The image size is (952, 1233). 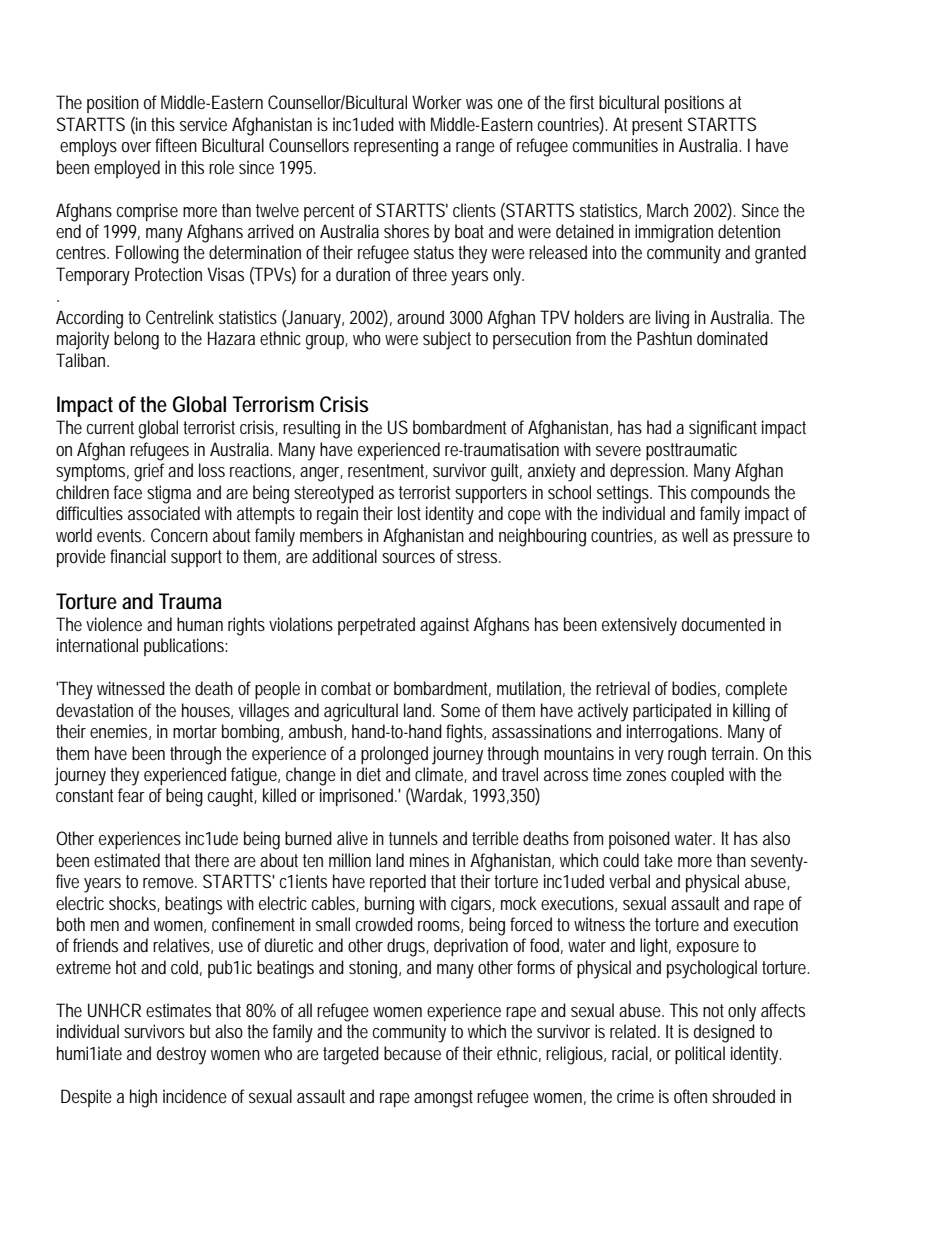 I want to click on prolonged, so click(x=394, y=755).
